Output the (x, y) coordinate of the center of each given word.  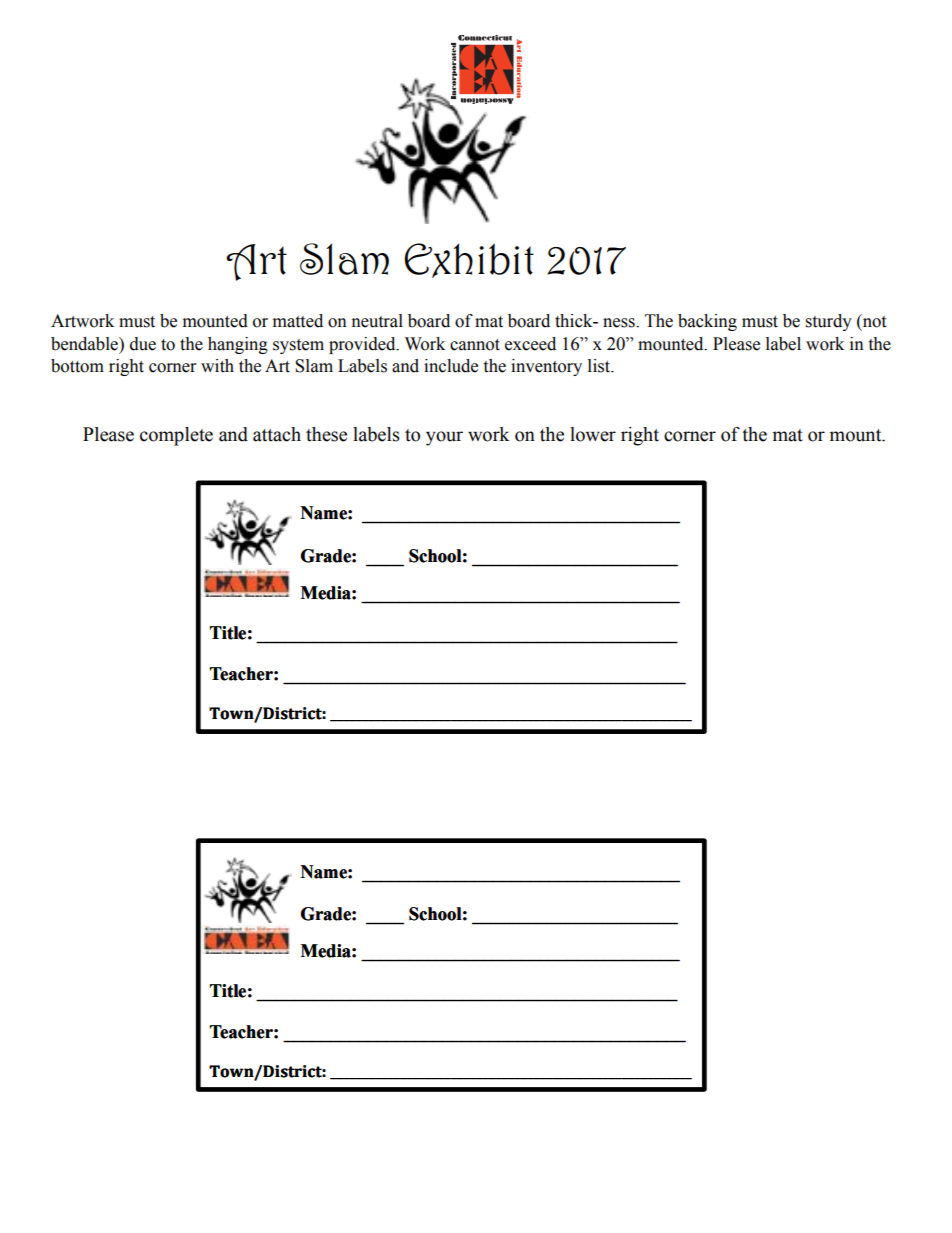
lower (593, 434)
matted (298, 321)
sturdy (829, 322)
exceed (530, 344)
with (217, 366)
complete (176, 436)
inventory (546, 367)
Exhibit (469, 260)
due (143, 344)
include (451, 366)
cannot (475, 345)
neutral (377, 321)
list (600, 366)
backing (707, 322)
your (444, 438)
